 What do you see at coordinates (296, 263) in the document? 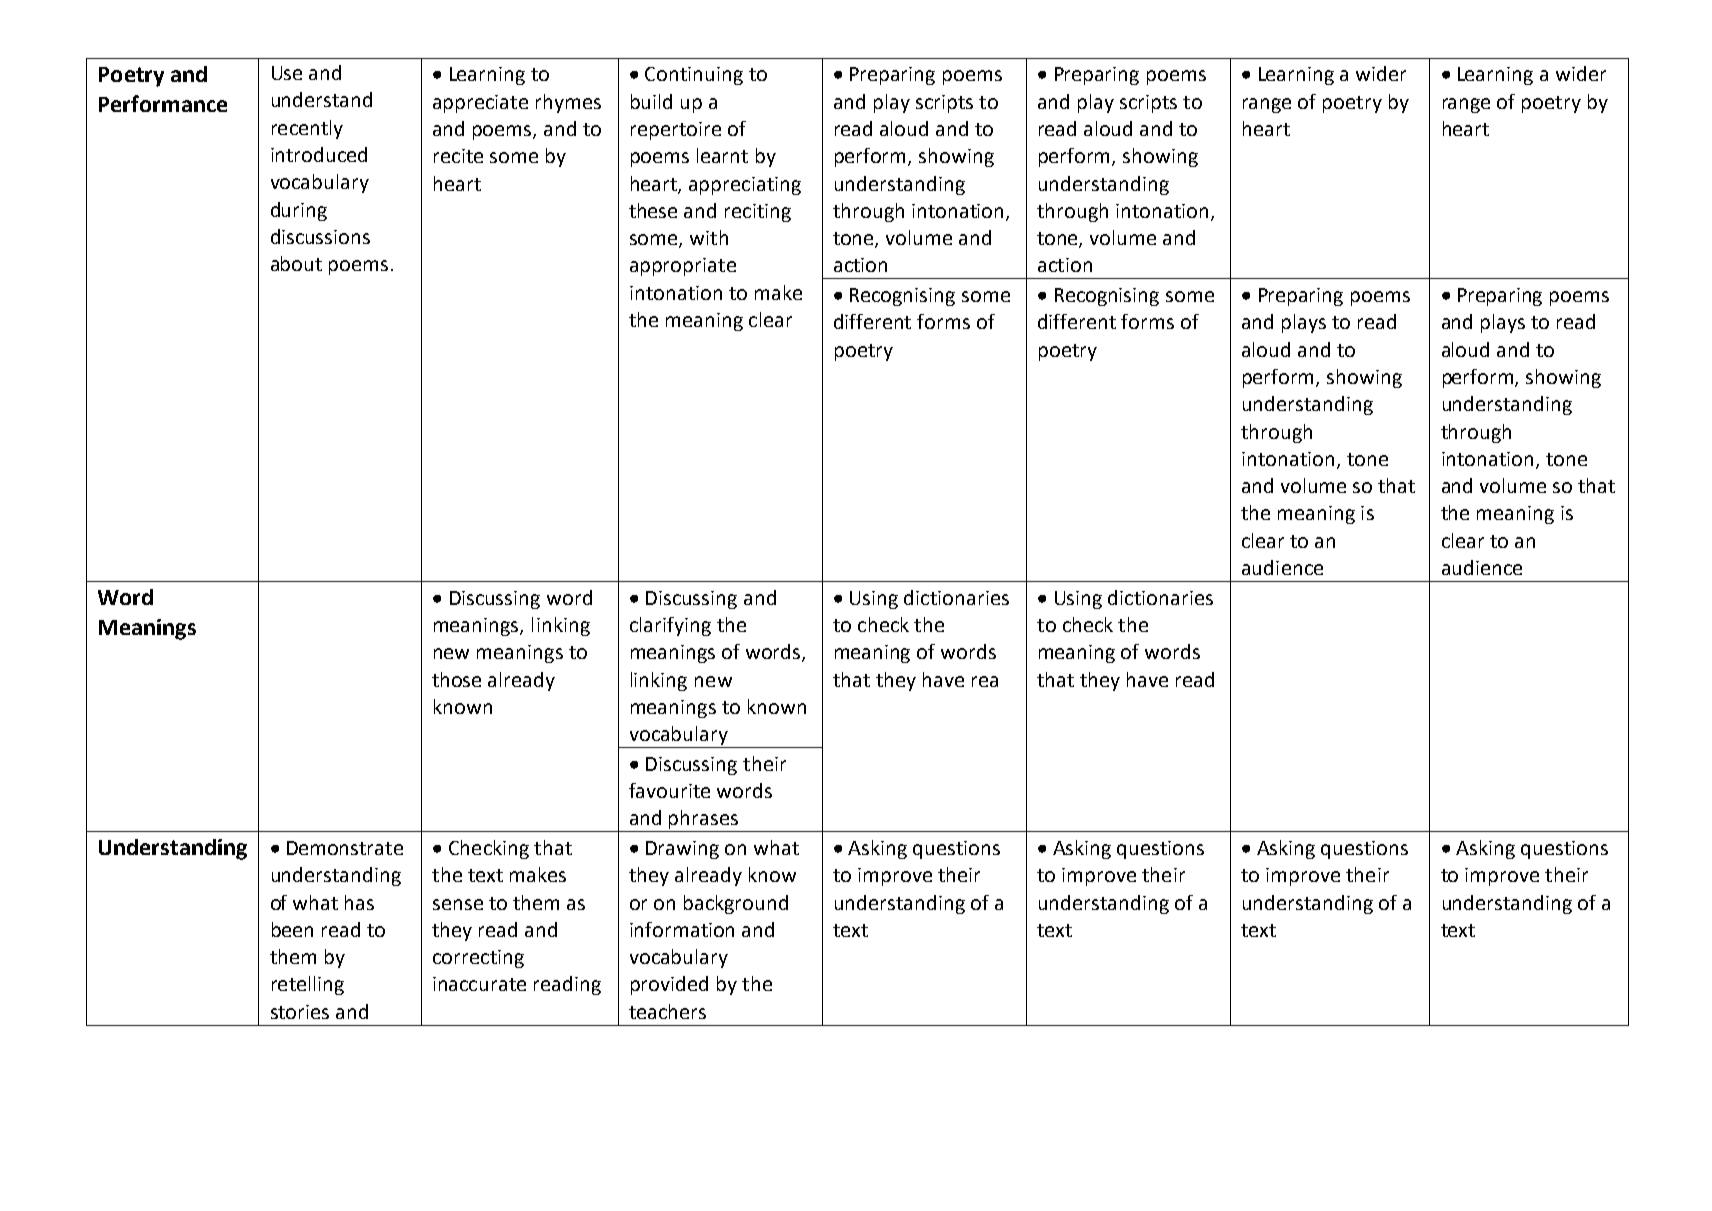
I see `about` at bounding box center [296, 263].
